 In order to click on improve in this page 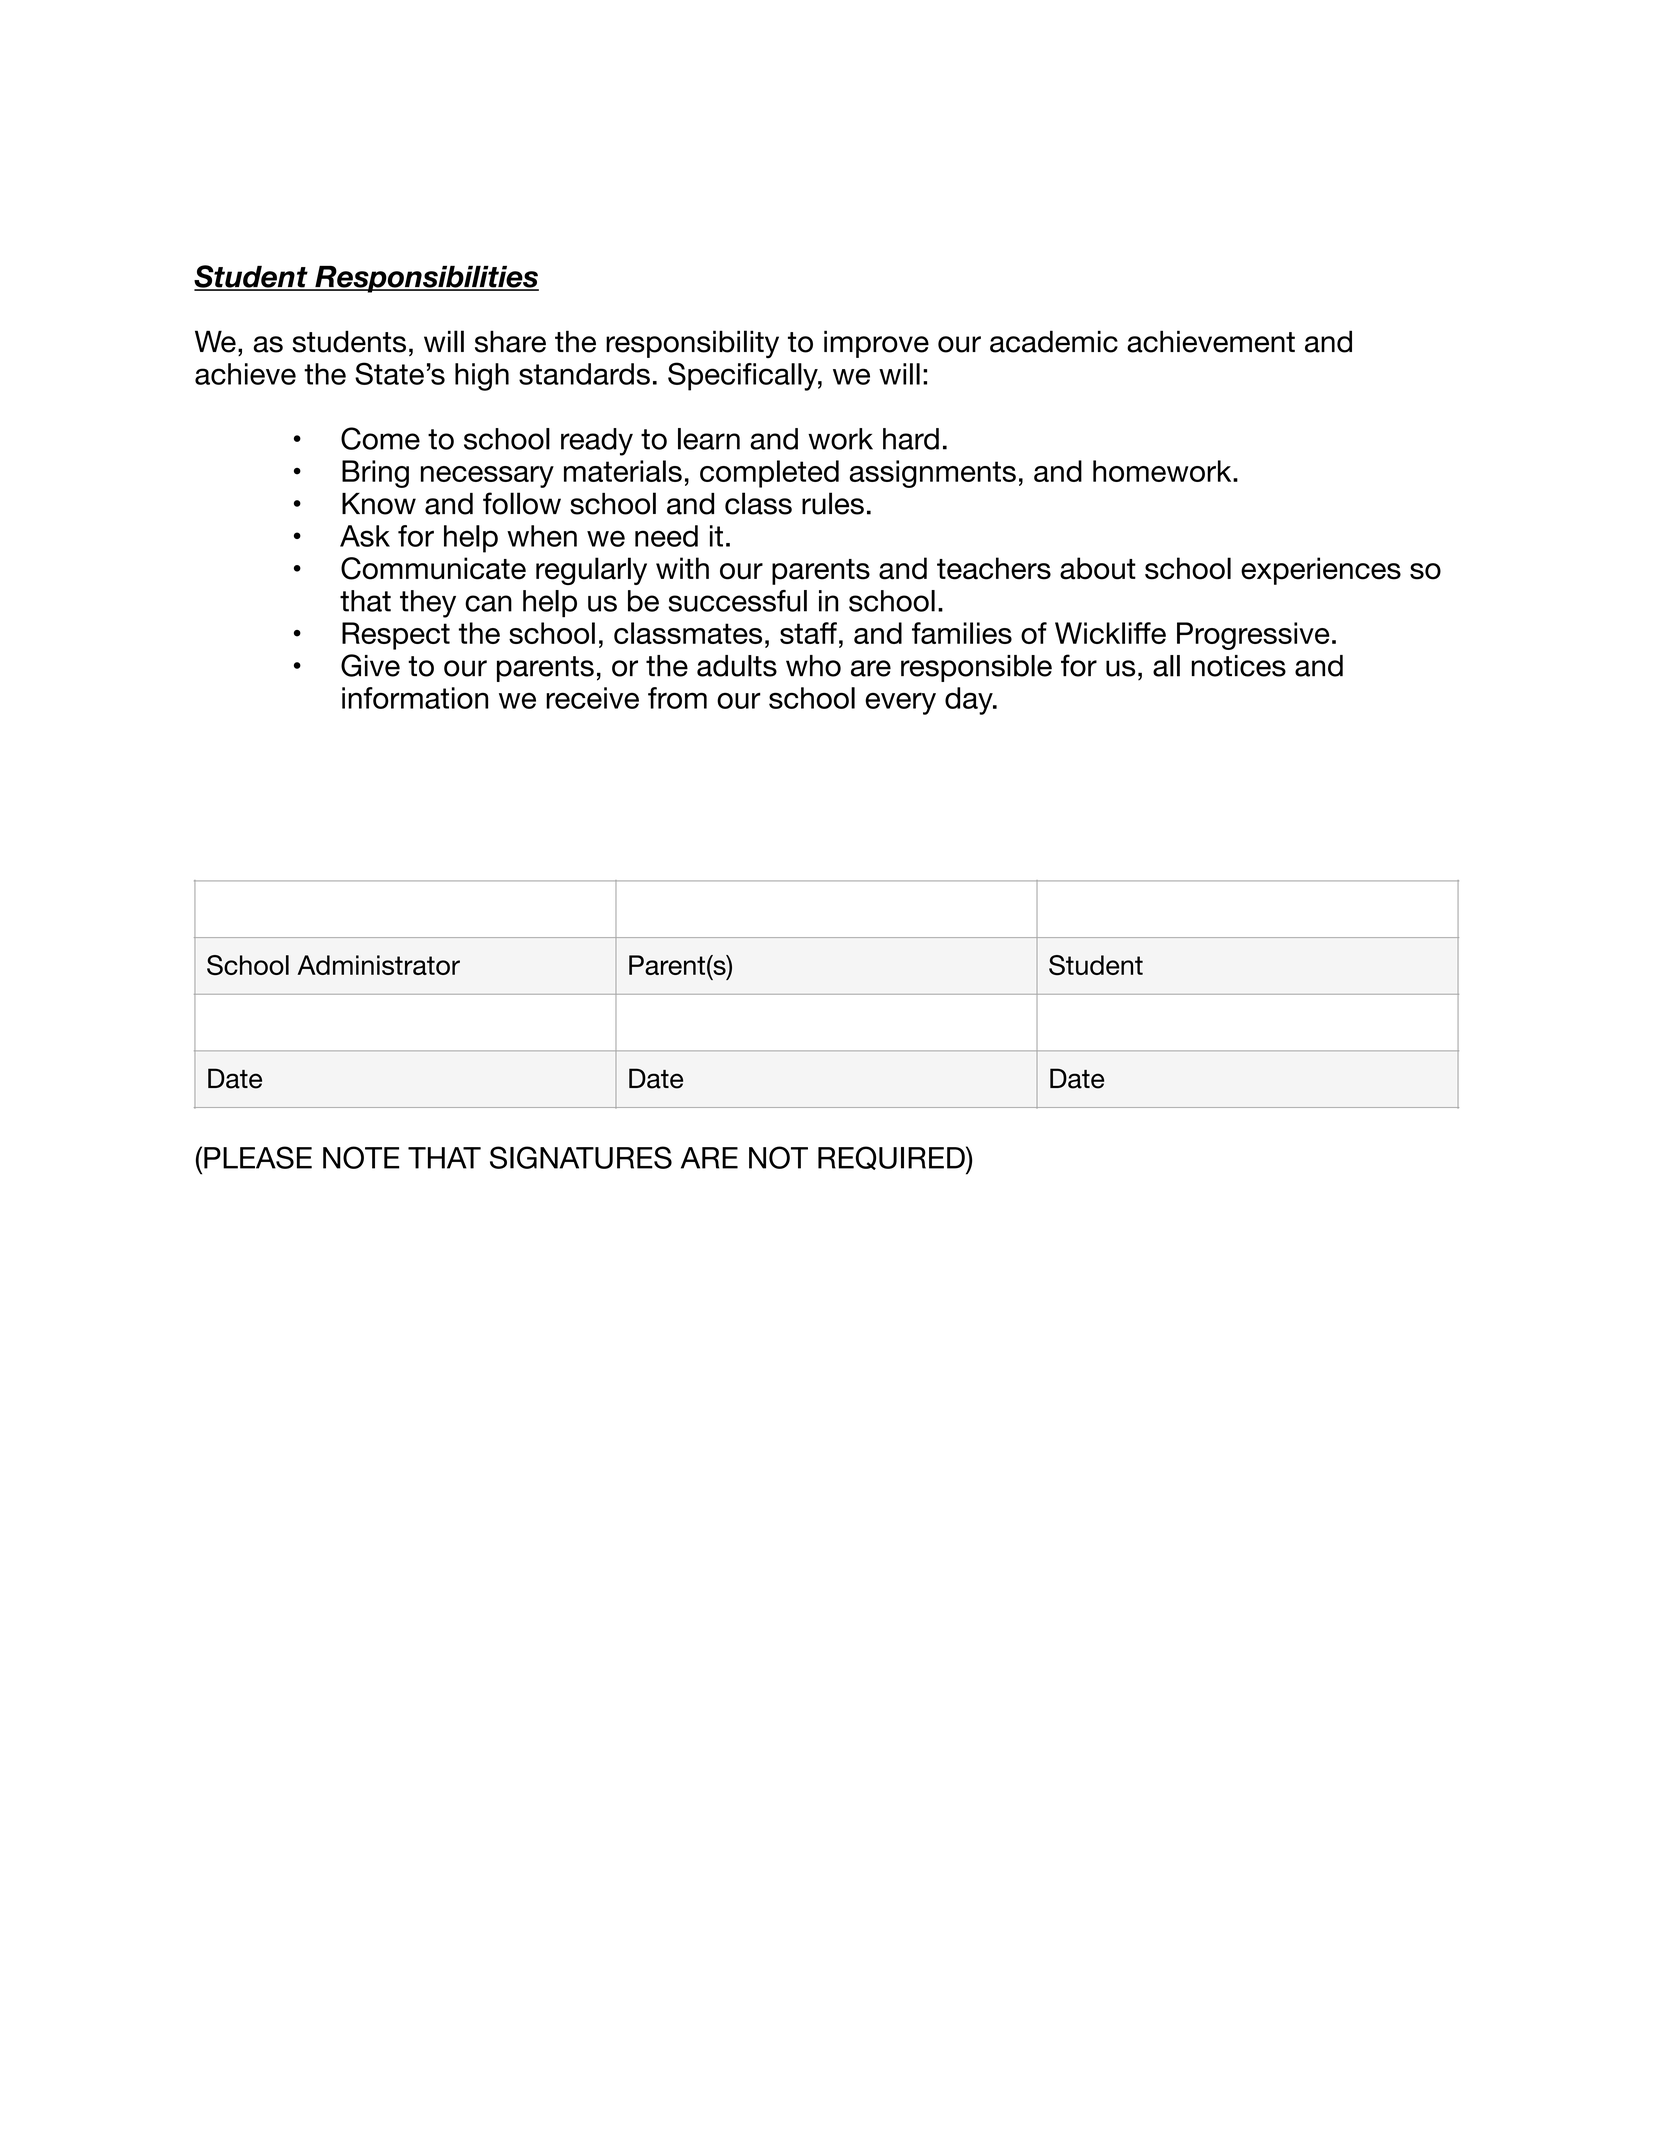, I will do `click(876, 344)`.
